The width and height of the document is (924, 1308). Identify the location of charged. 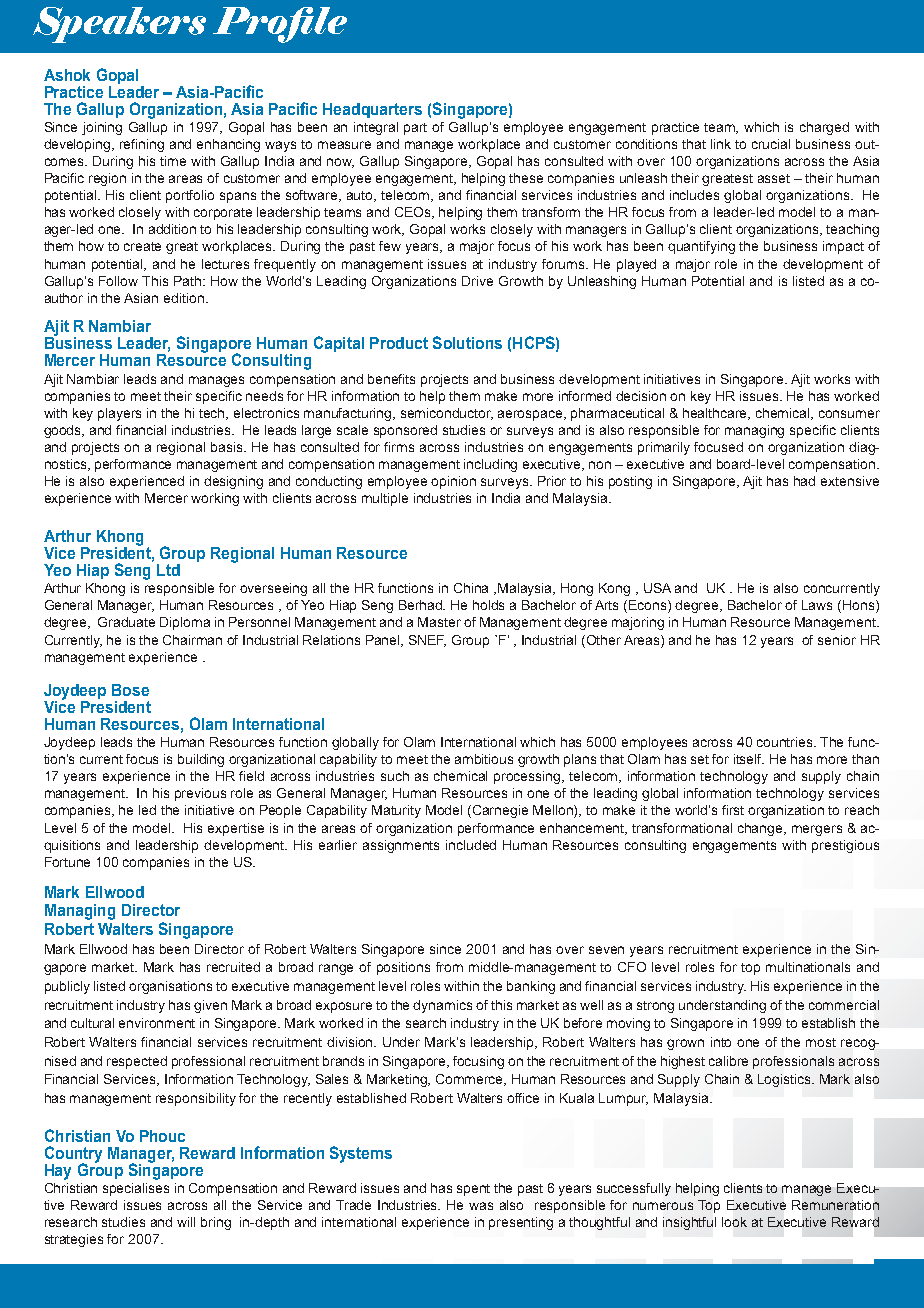
(824, 128).
